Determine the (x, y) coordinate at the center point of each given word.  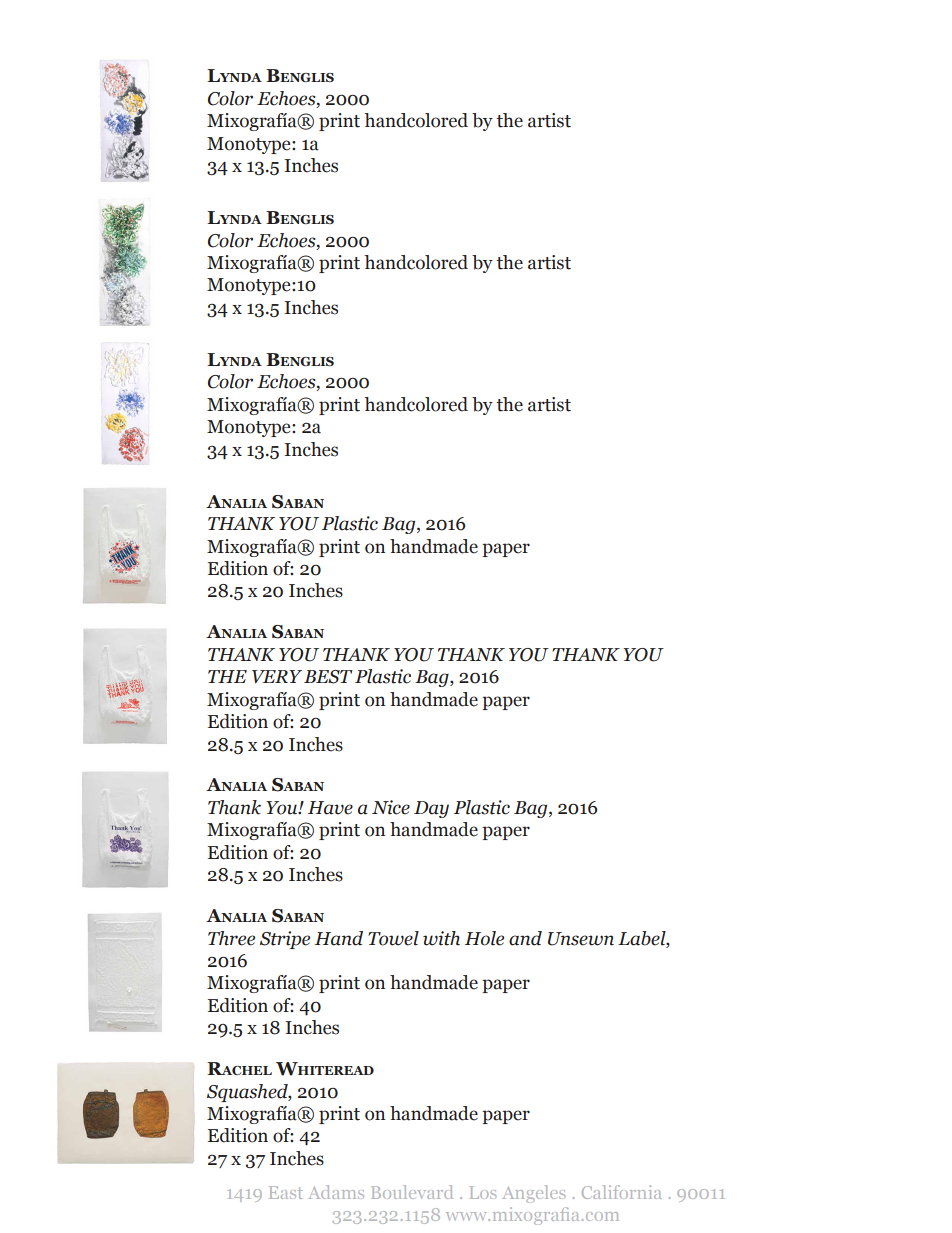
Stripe (285, 940)
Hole (484, 938)
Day (431, 809)
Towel (393, 938)
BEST (328, 677)
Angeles (533, 1194)
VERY (277, 677)
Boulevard (412, 1192)
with (441, 938)
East (286, 1192)
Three (231, 938)
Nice (391, 807)
